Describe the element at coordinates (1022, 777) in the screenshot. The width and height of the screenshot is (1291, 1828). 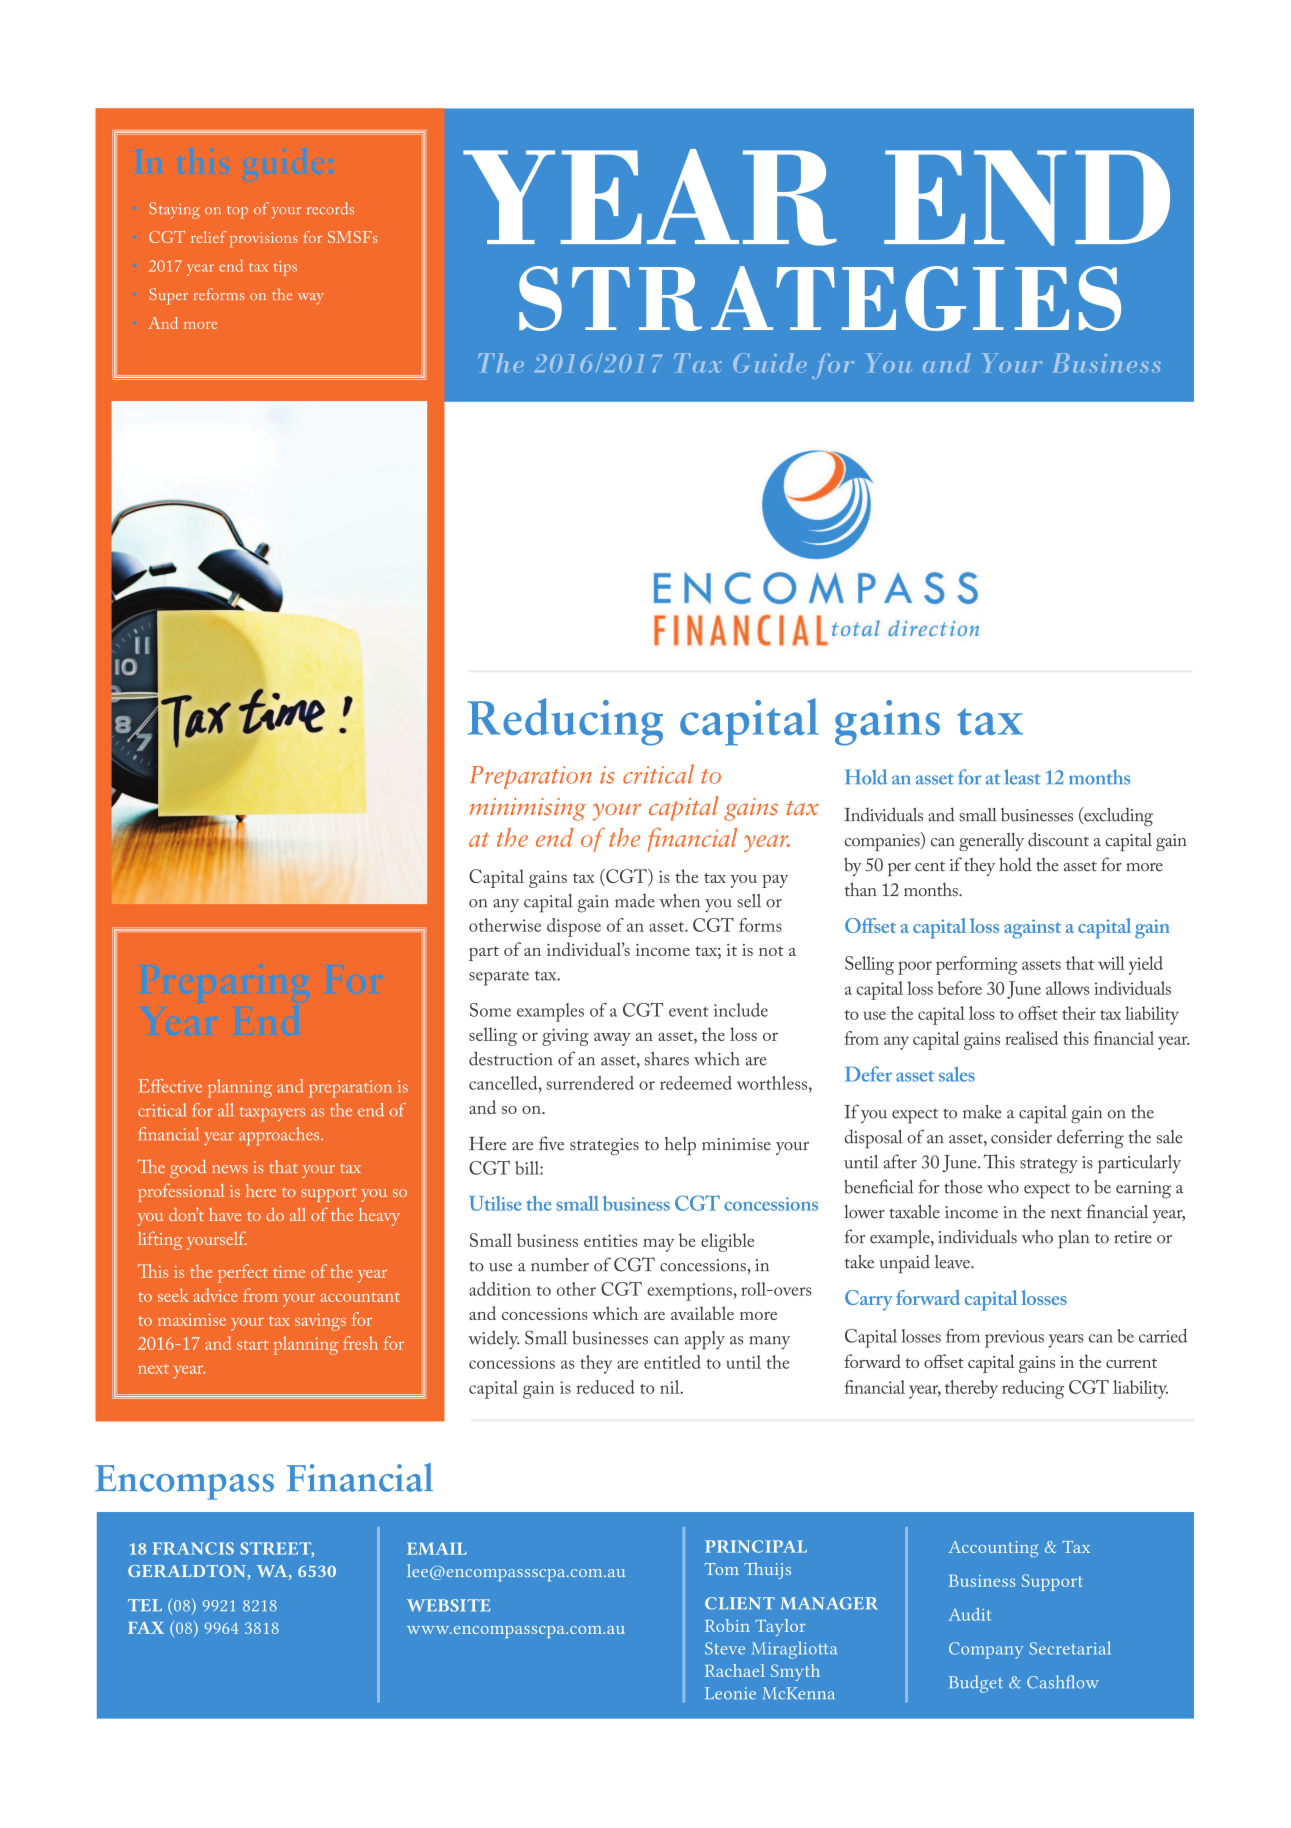
I see `least` at that location.
